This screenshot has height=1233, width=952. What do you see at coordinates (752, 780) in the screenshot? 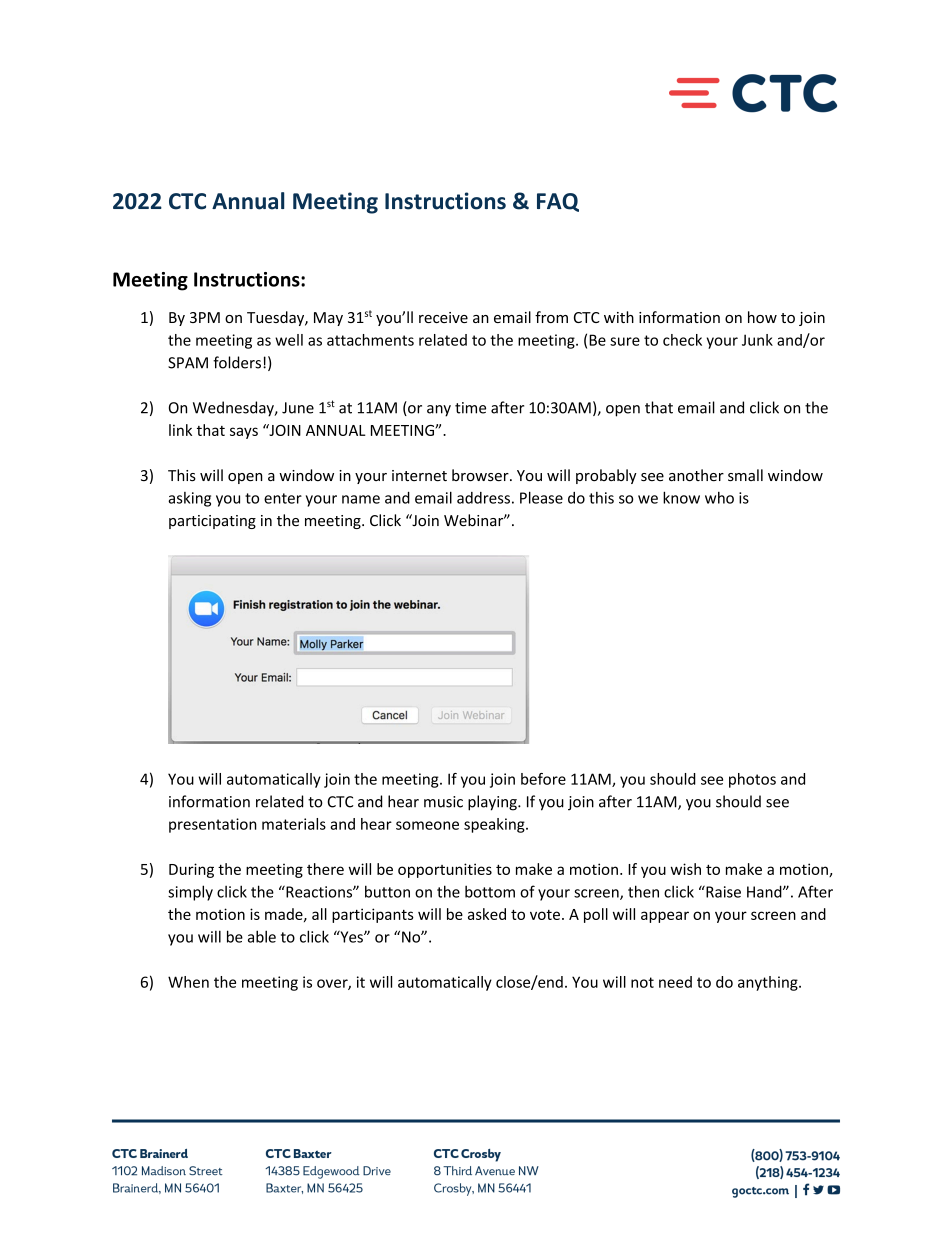
I see `photos` at bounding box center [752, 780].
